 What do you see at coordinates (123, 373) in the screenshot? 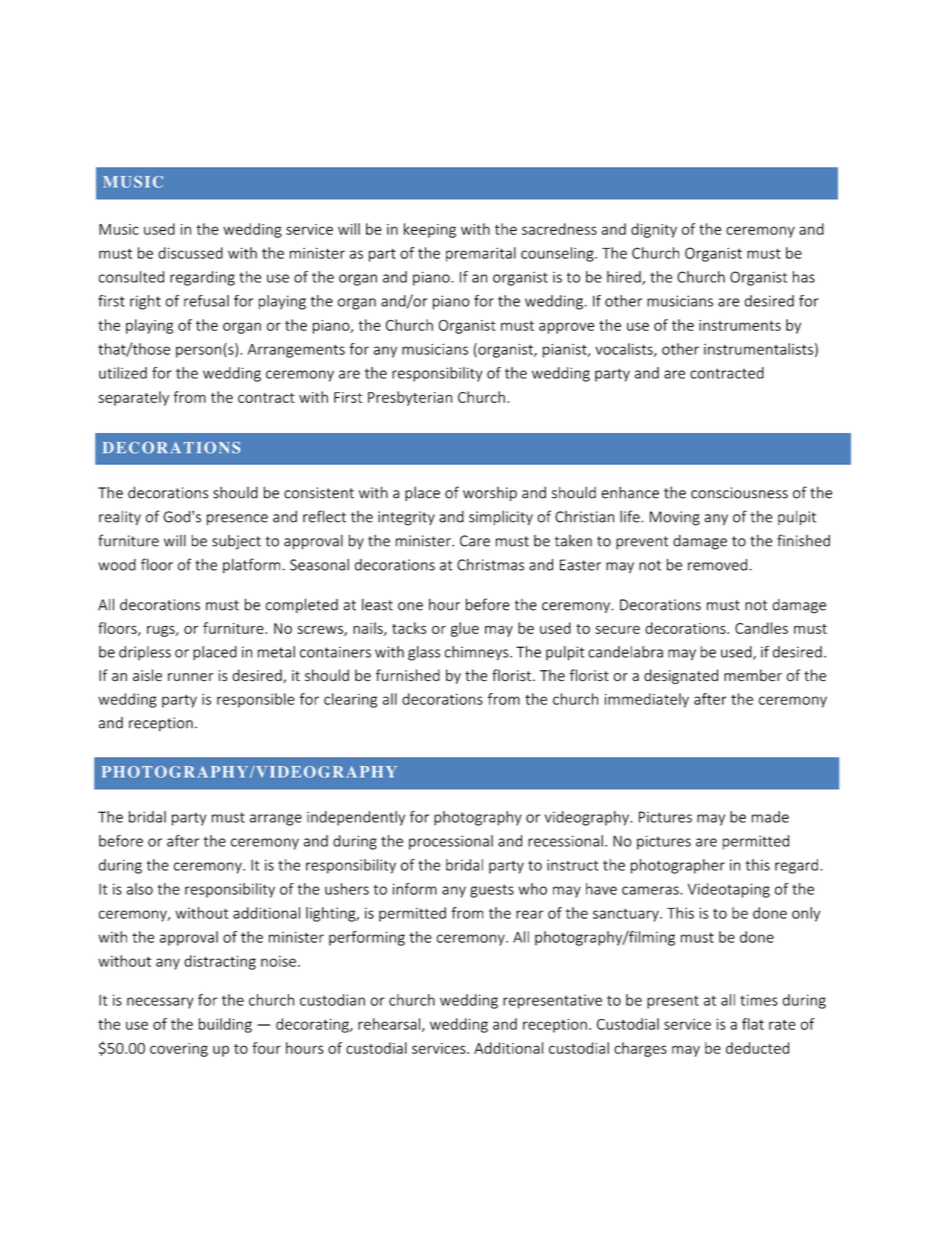
I see `utilized` at bounding box center [123, 373].
